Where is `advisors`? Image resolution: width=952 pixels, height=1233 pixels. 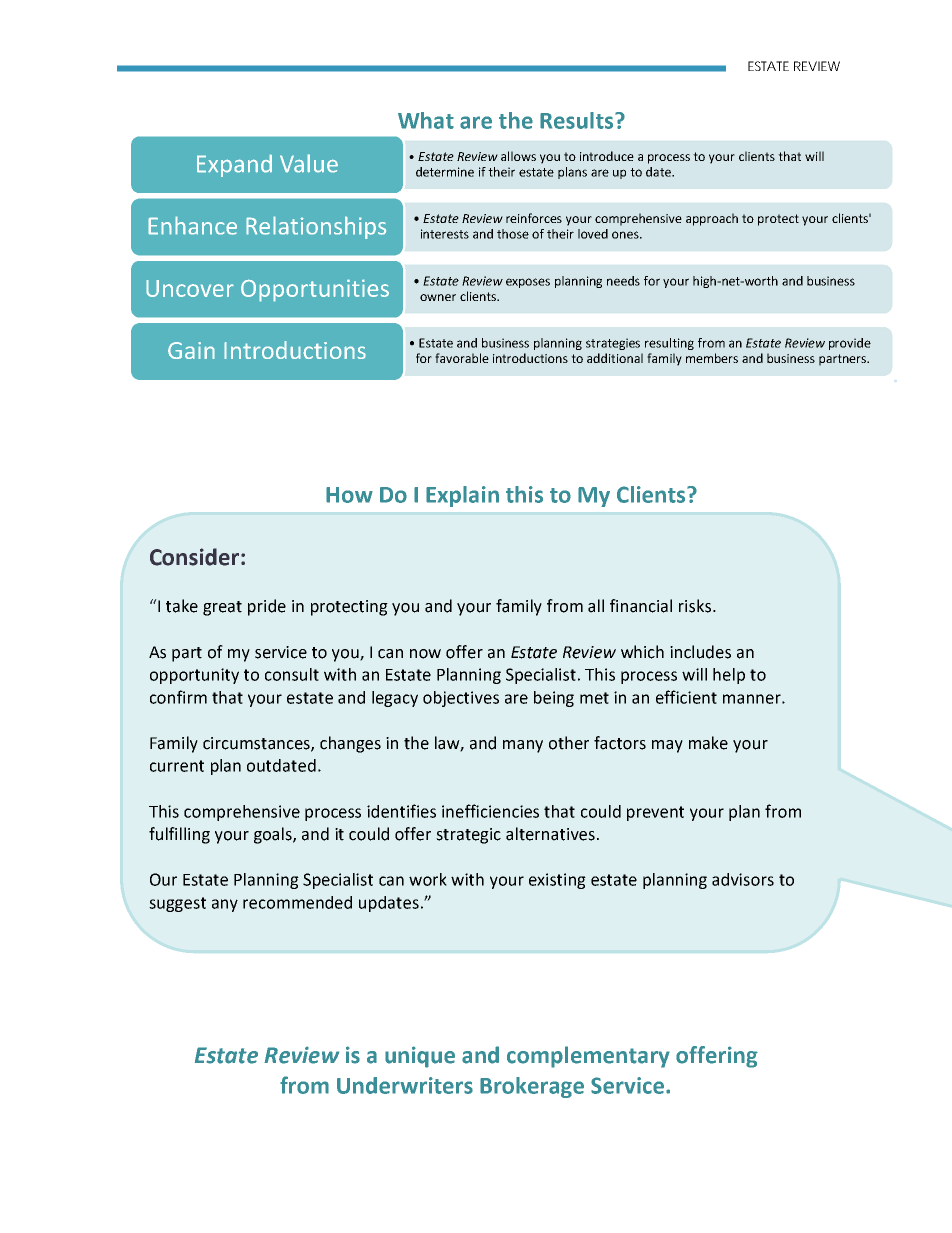 advisors is located at coordinates (743, 879).
